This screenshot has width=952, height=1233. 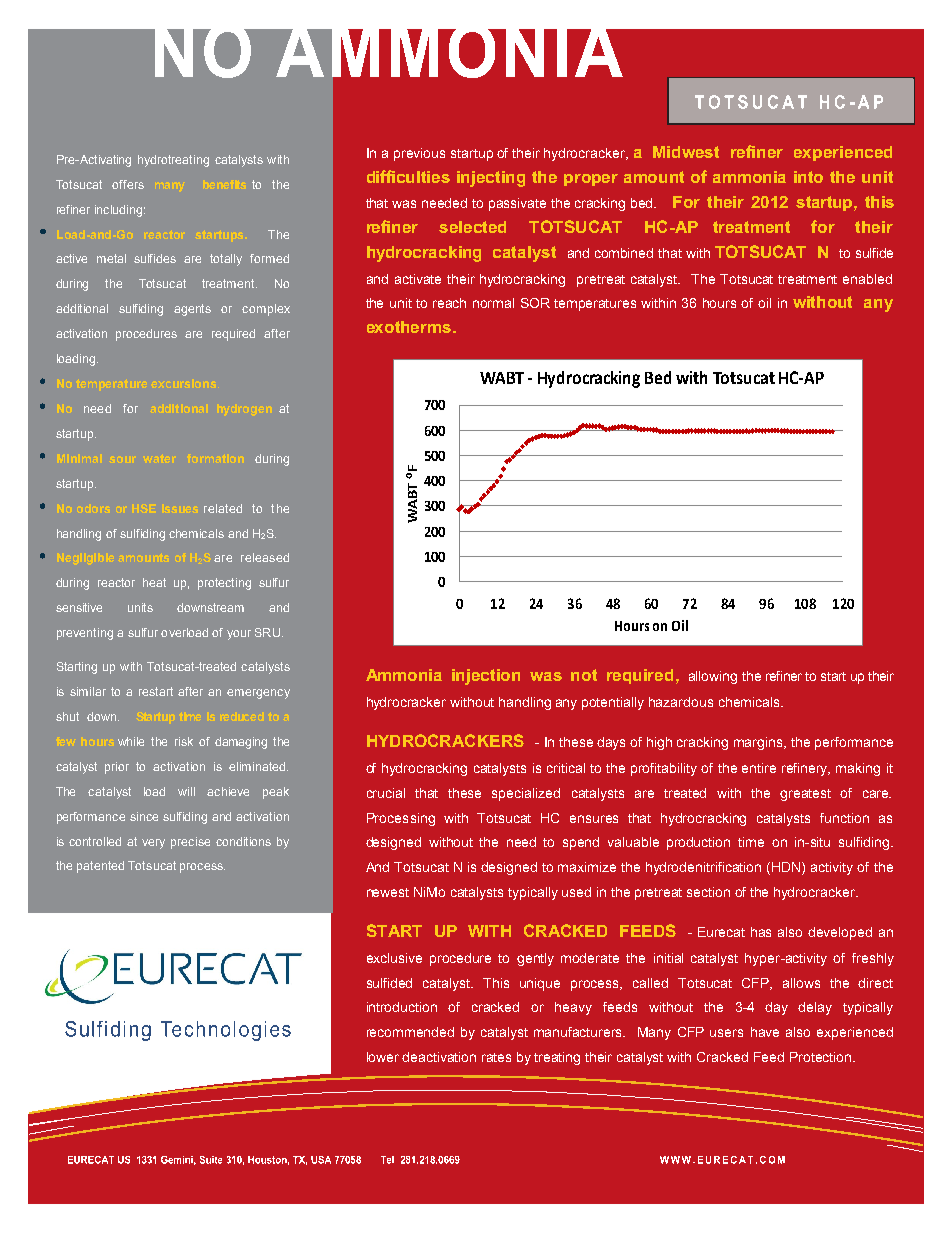 What do you see at coordinates (383, 1057) in the screenshot?
I see `lower` at bounding box center [383, 1057].
